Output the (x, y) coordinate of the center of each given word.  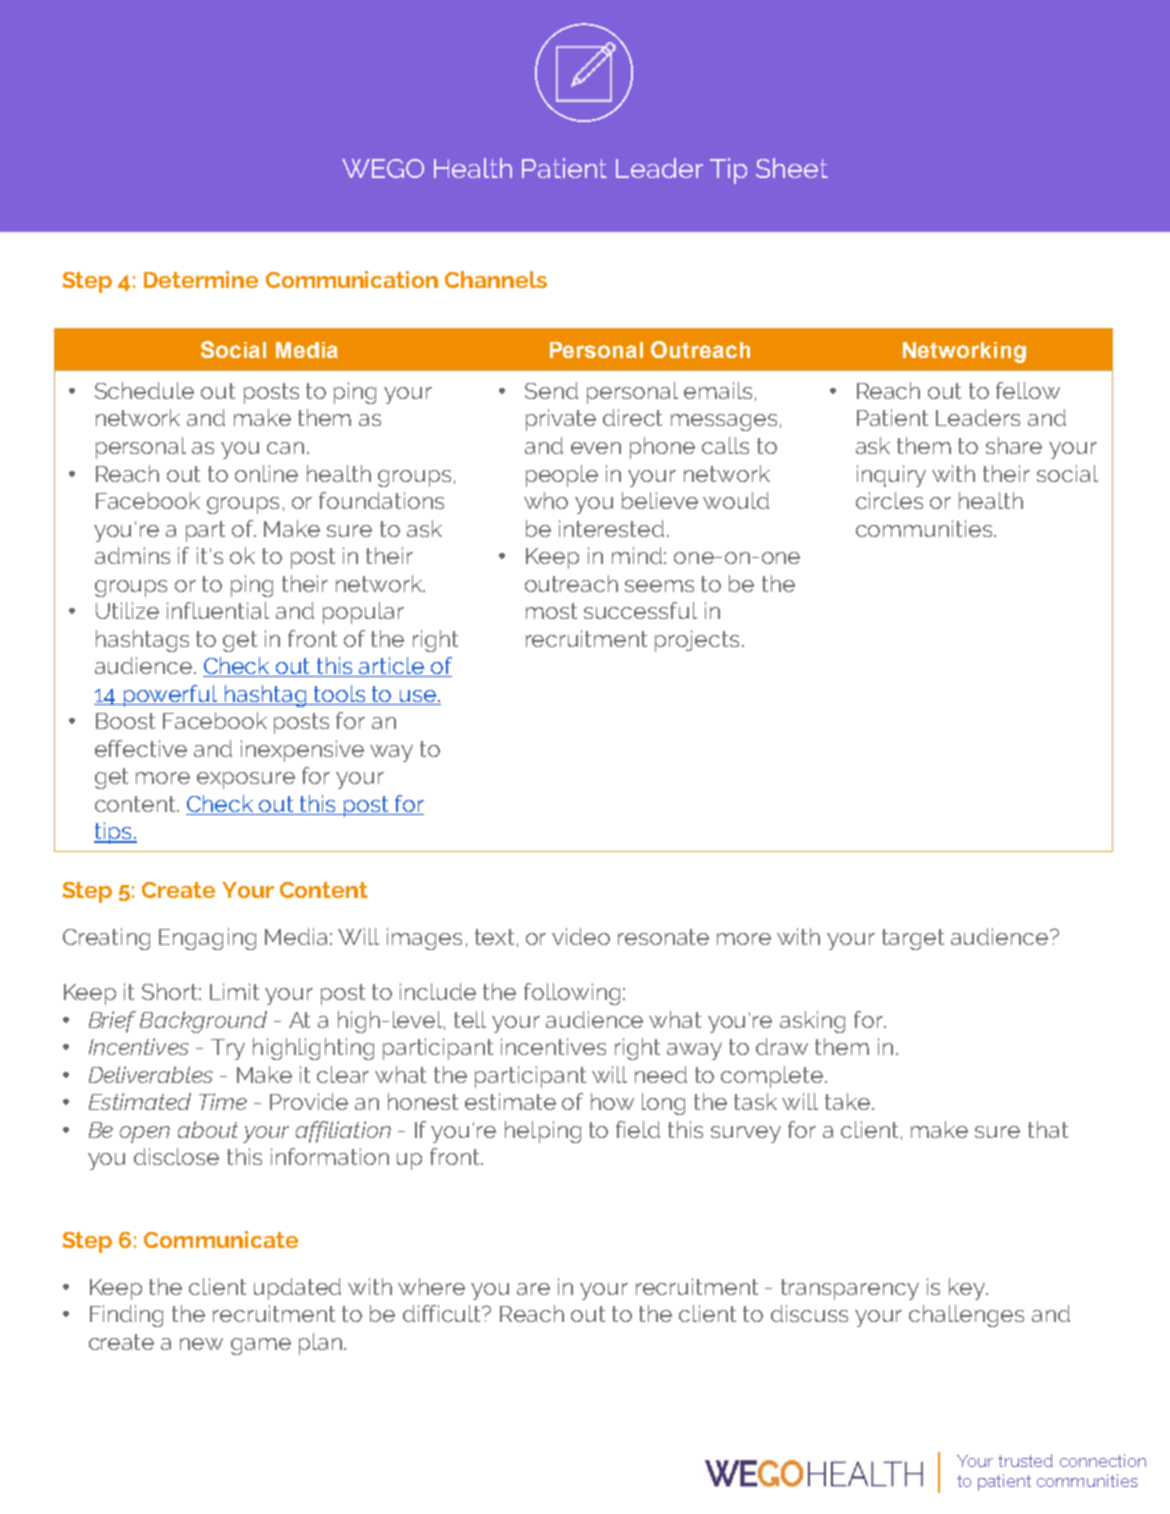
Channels (496, 279)
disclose (176, 1156)
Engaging (207, 939)
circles (889, 500)
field (638, 1129)
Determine (201, 279)
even (596, 448)
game (261, 1346)
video (581, 936)
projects (697, 641)
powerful (171, 696)
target (913, 939)
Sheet (792, 168)
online (266, 473)
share (1014, 445)
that (1048, 1129)
